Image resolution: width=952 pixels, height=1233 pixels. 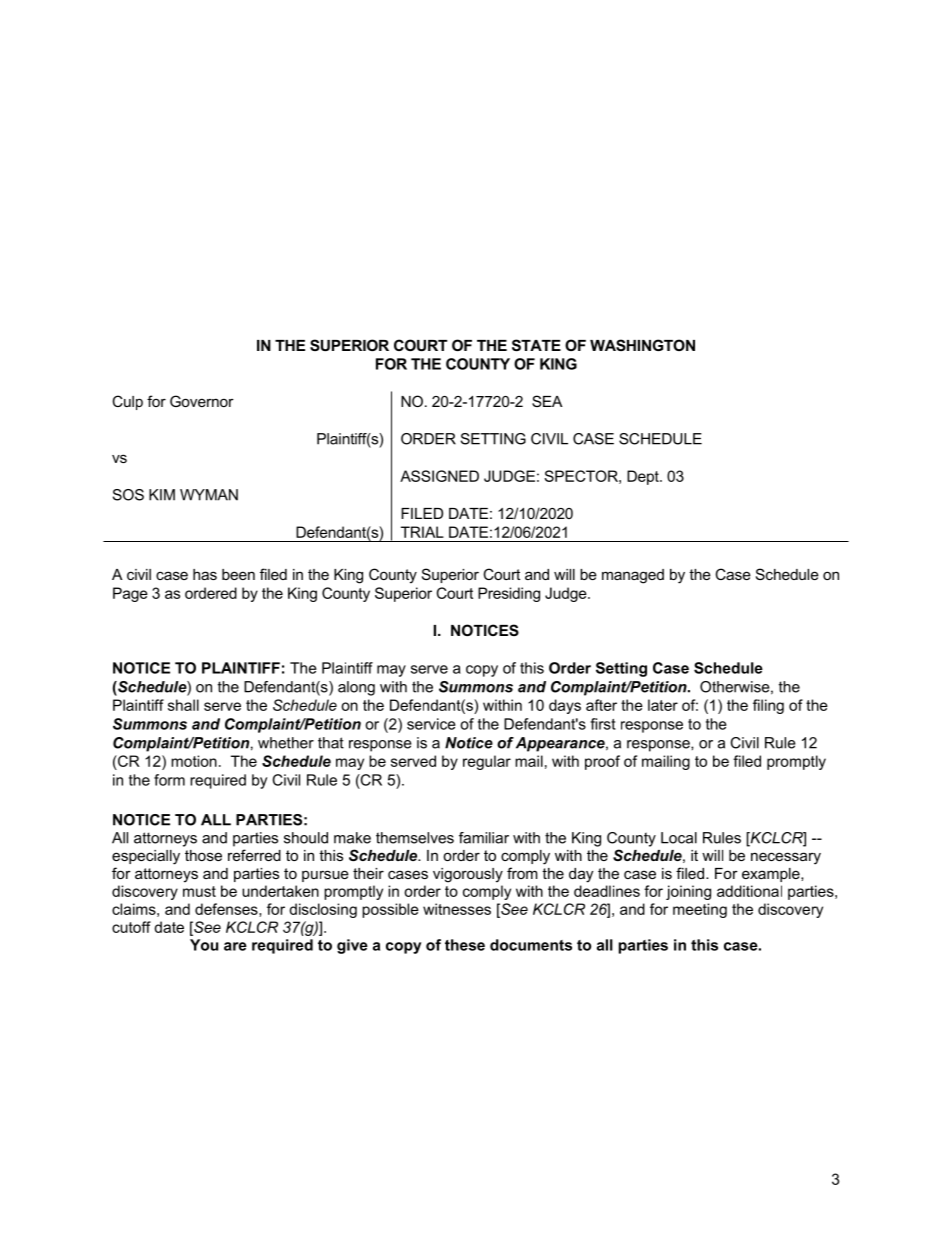 What do you see at coordinates (700, 910) in the screenshot?
I see `meeting` at bounding box center [700, 910].
